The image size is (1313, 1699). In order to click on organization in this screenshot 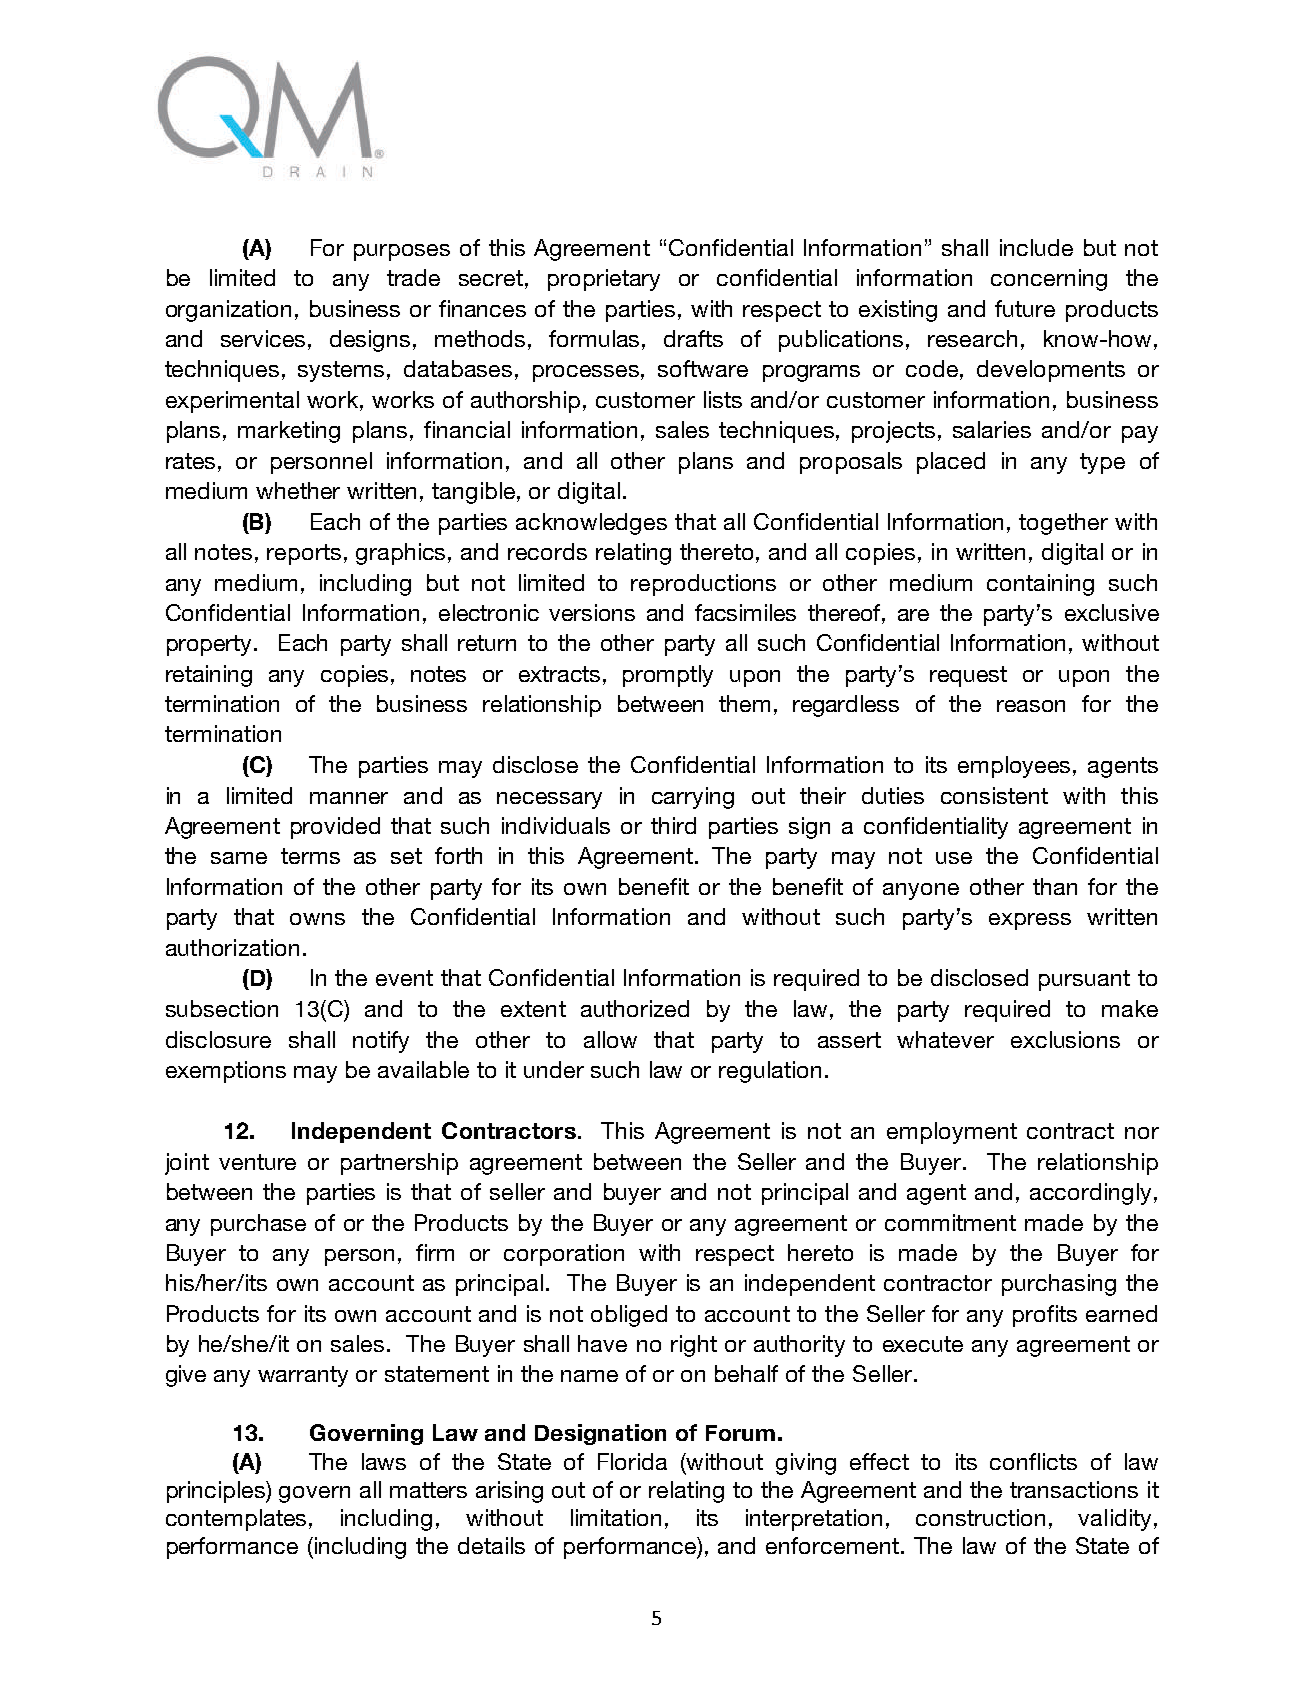, I will do `click(228, 311)`.
